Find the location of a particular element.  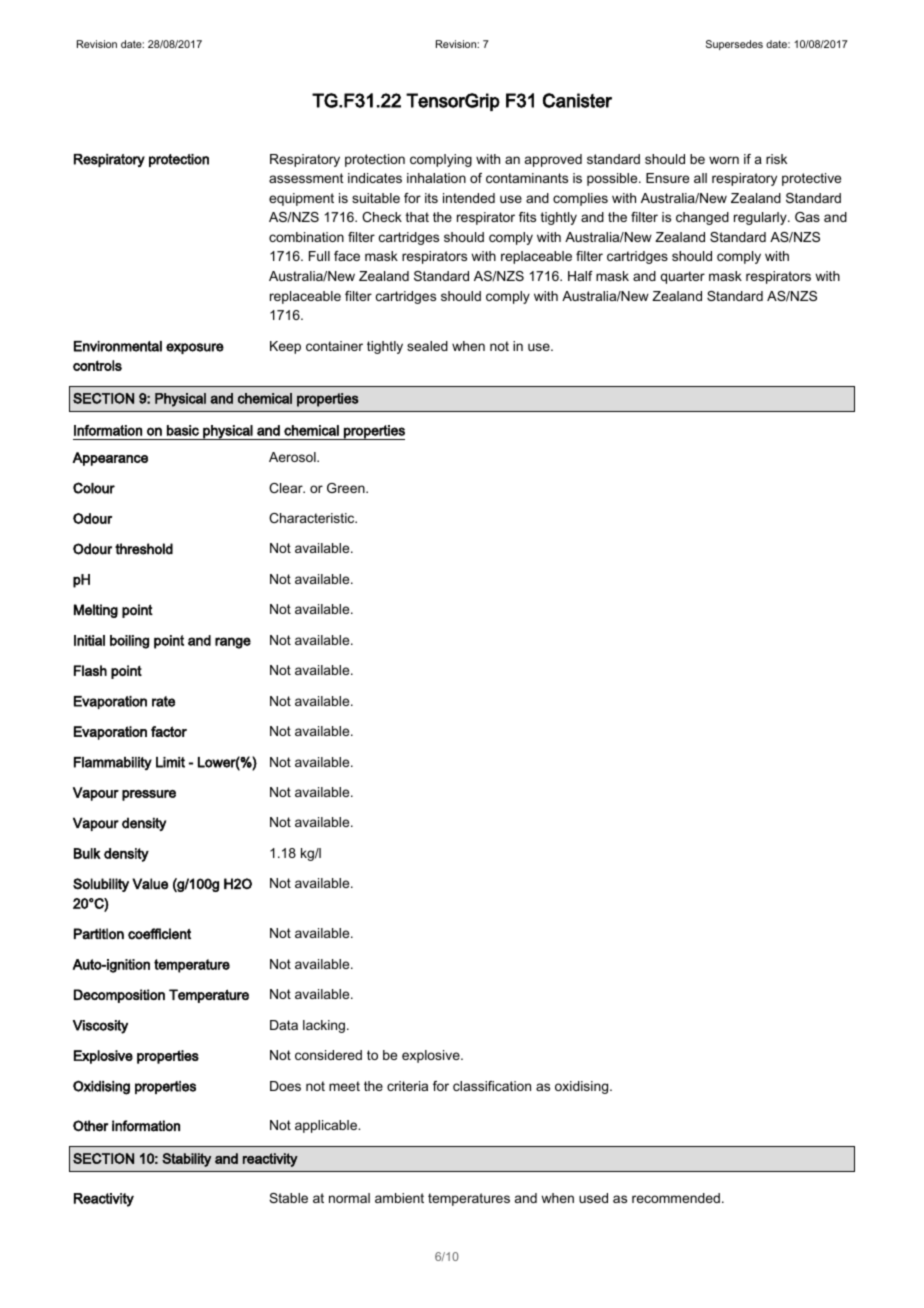

Supersedes is located at coordinates (734, 45).
